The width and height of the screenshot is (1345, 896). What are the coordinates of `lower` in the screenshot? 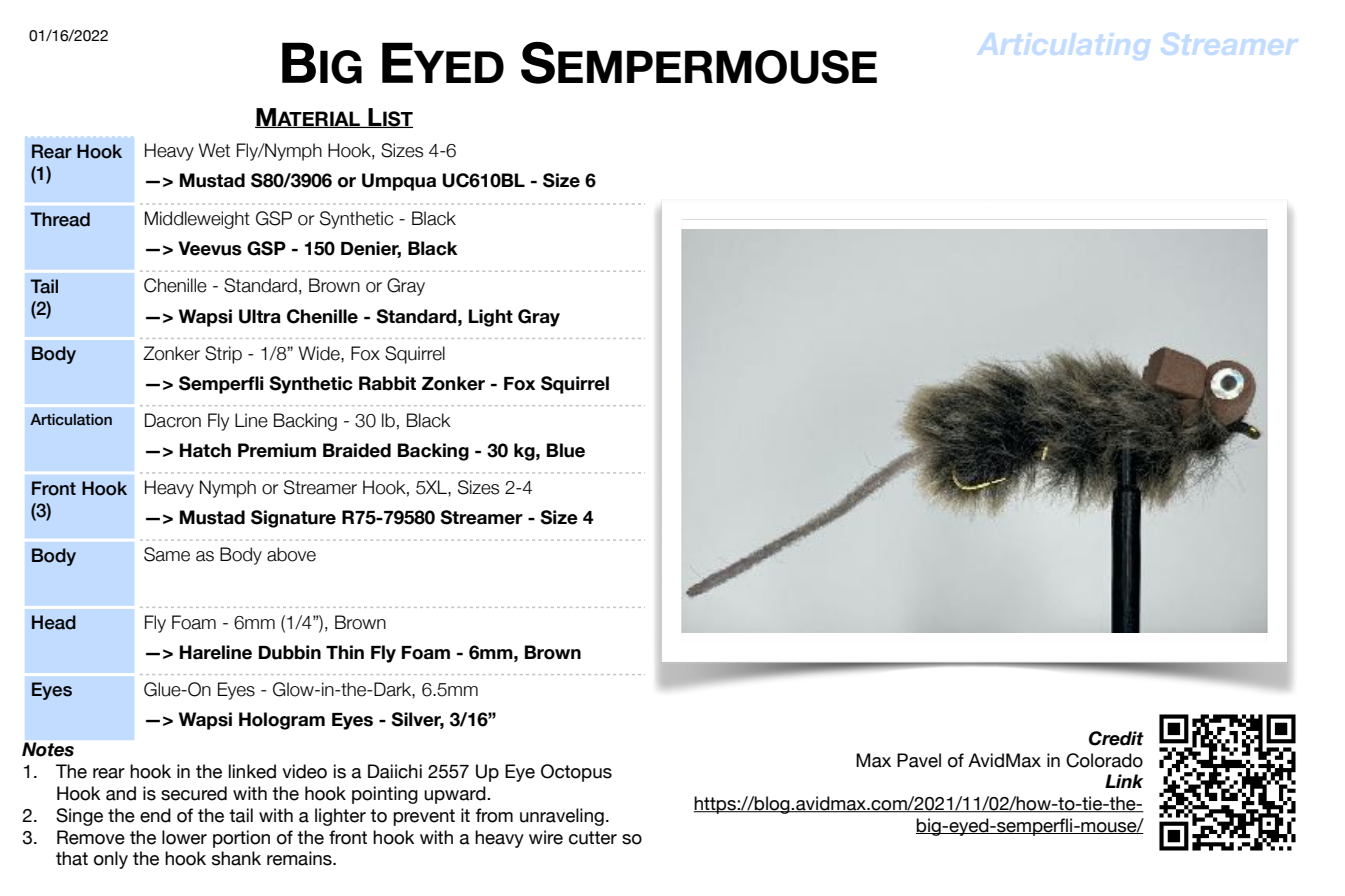 It's located at (184, 837).
